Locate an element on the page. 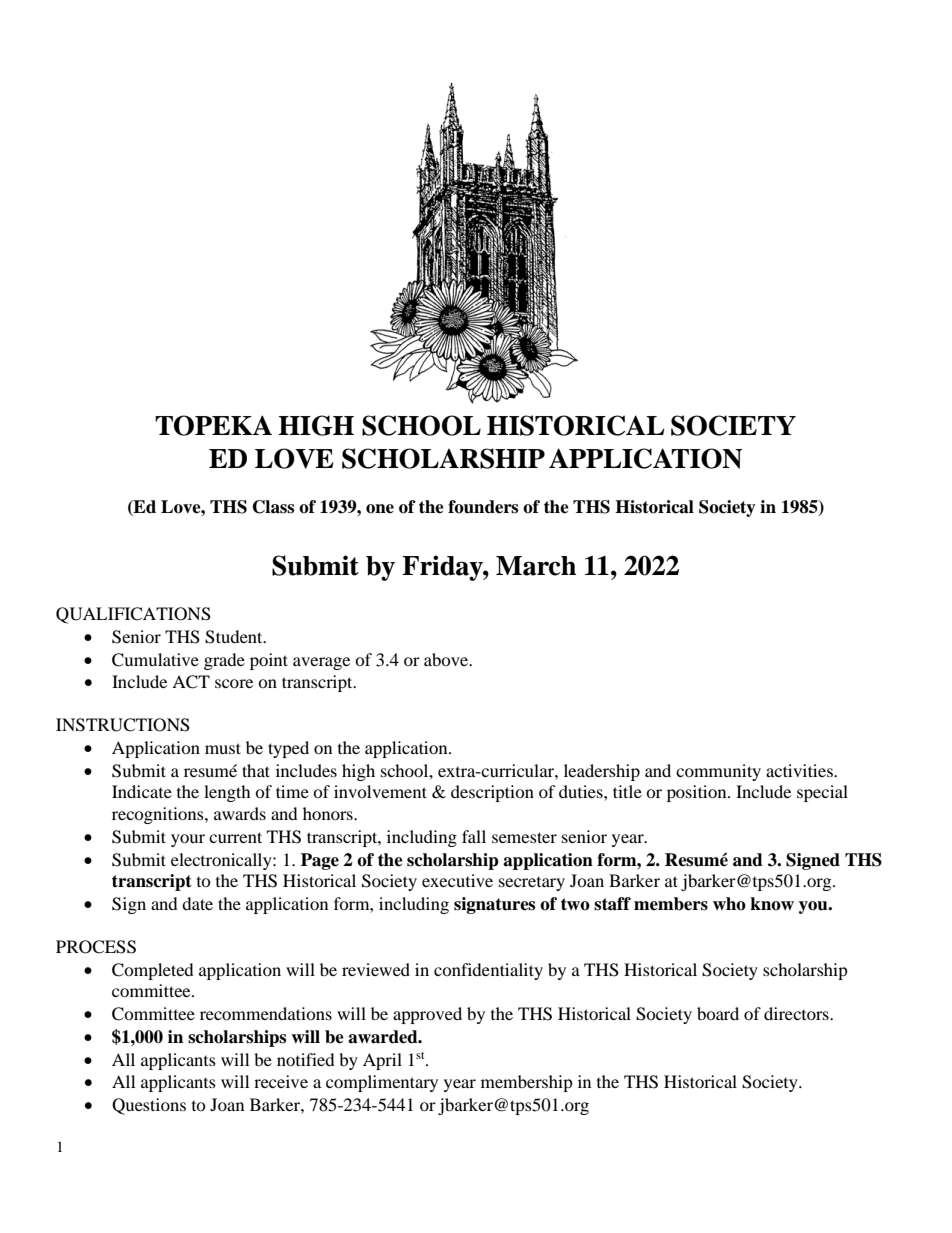 This image has height=1233, width=952. description is located at coordinates (492, 793).
